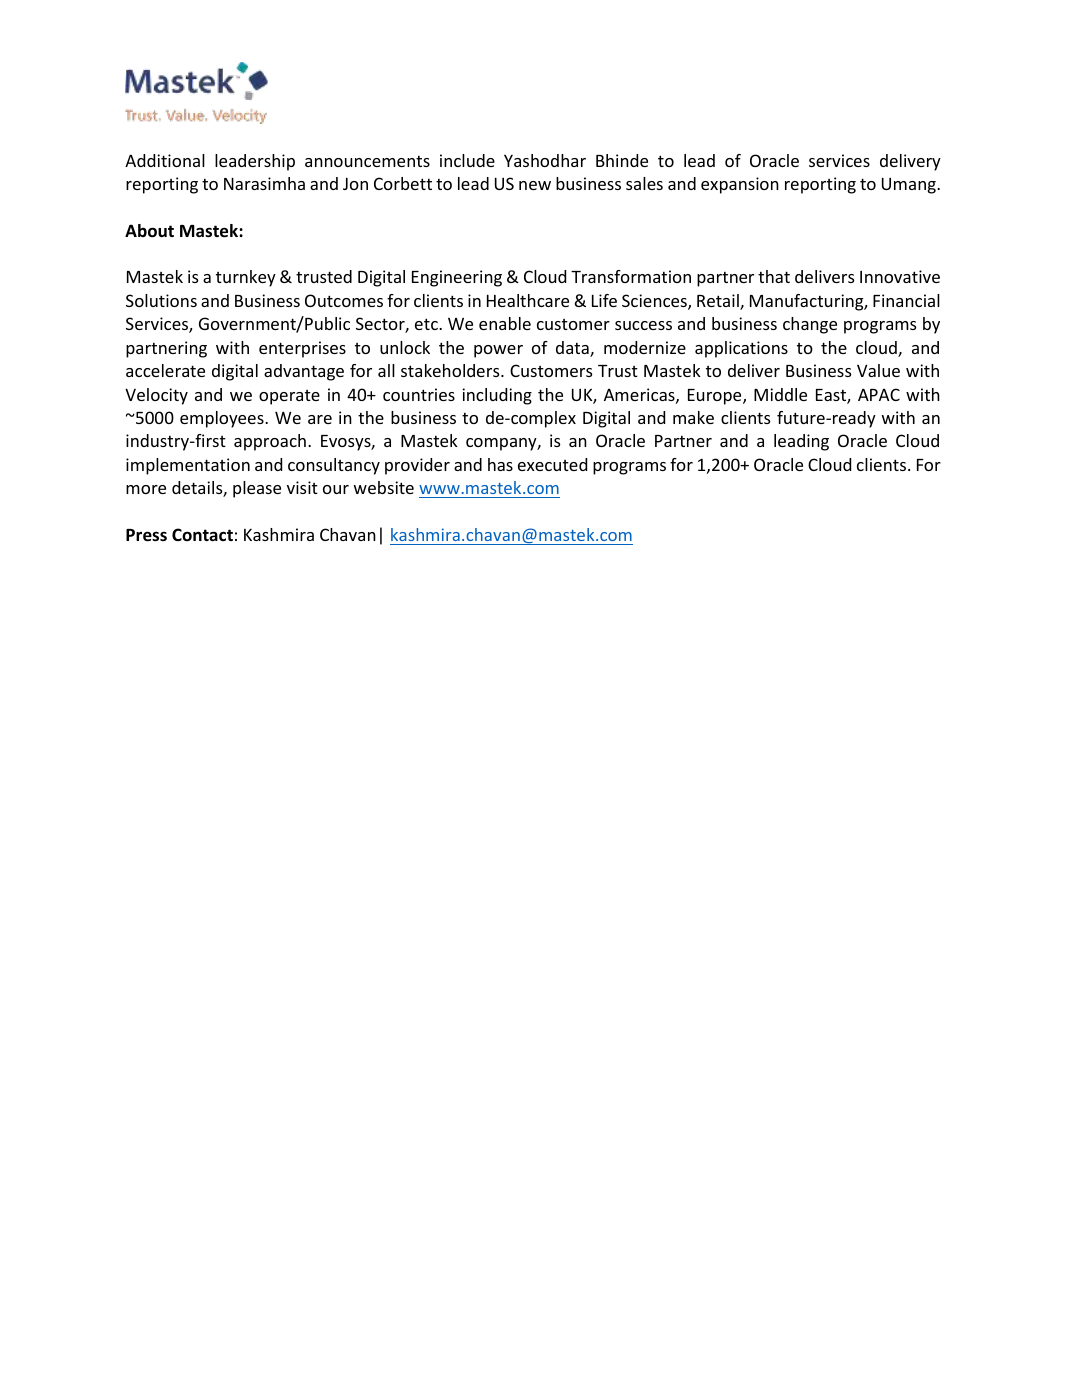 This image has width=1066, height=1380. Describe the element at coordinates (741, 349) in the image. I see `applications` at that location.
